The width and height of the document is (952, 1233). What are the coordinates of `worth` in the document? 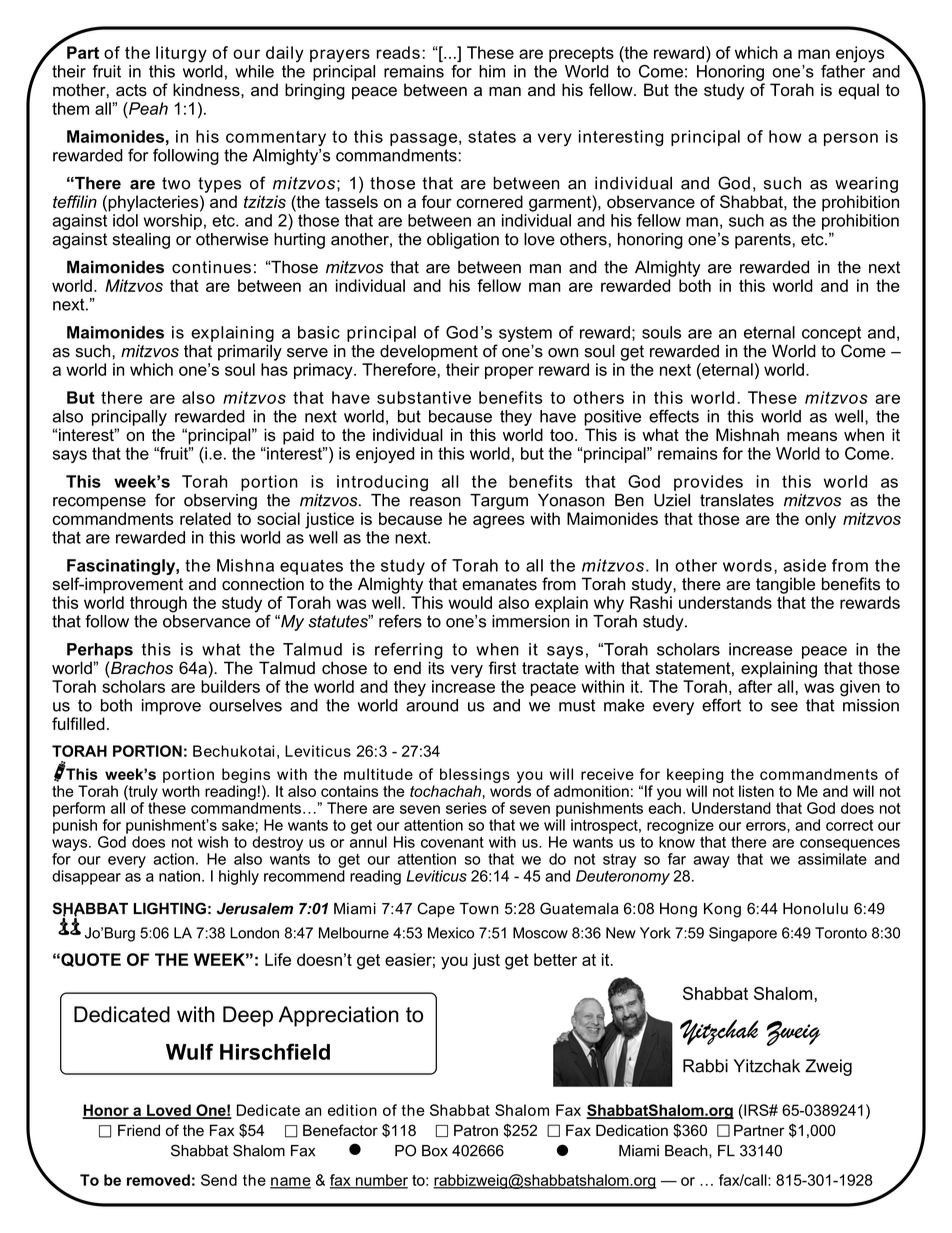 It's located at (181, 791).
